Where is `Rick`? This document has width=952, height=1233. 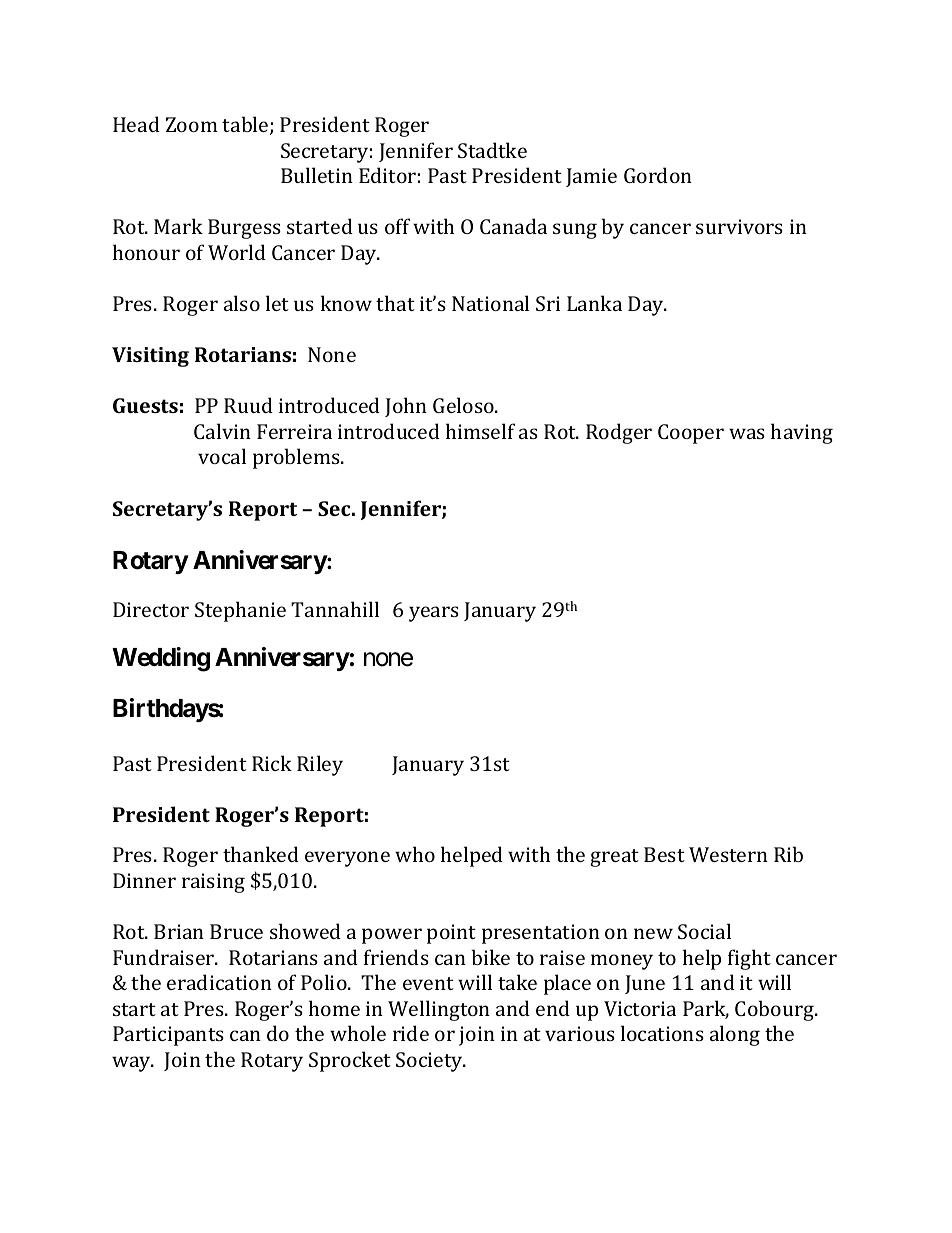 Rick is located at coordinates (272, 763).
